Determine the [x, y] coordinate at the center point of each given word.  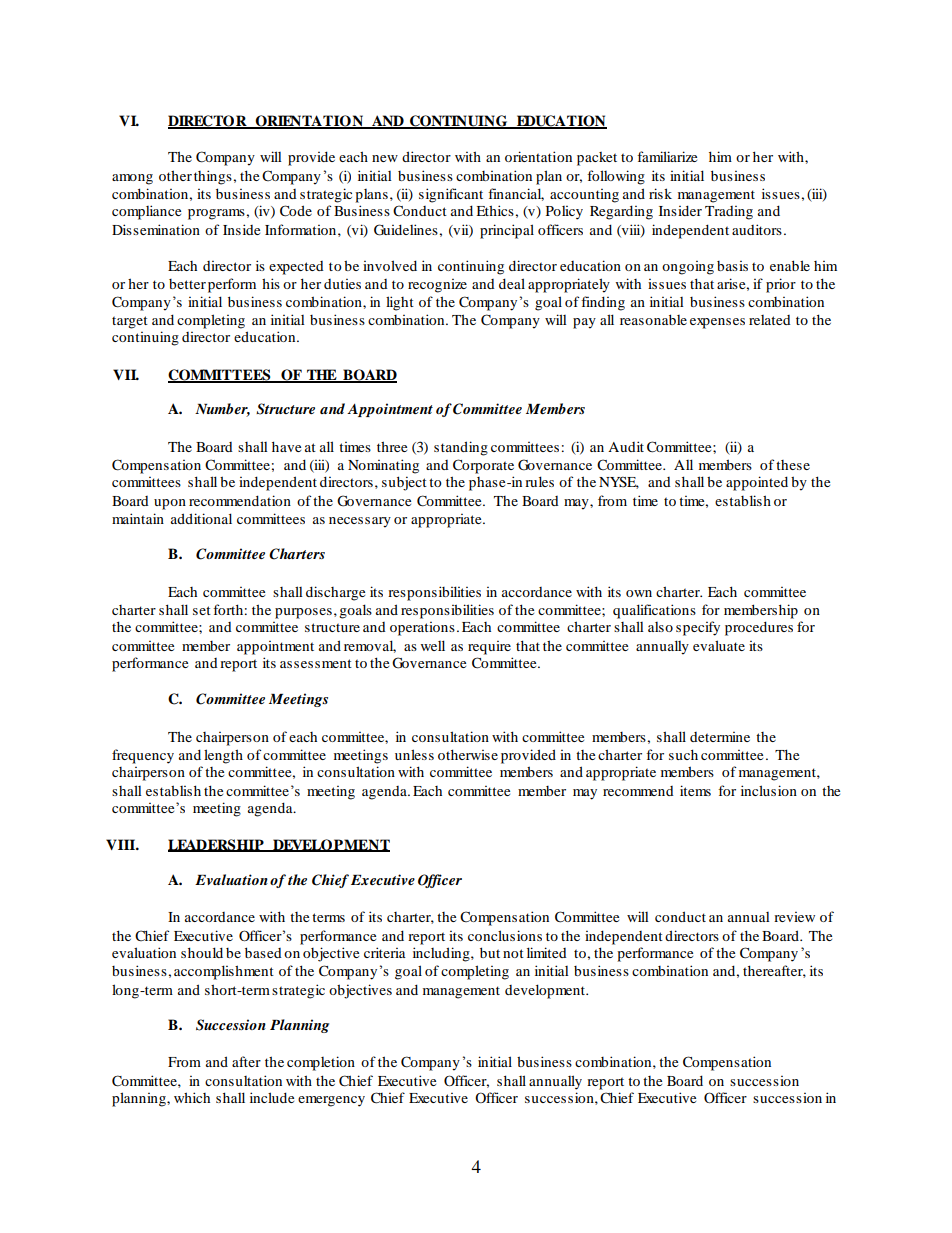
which [192, 1097]
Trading [729, 213]
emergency [331, 1101]
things [214, 177]
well [433, 645]
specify [698, 628]
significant [451, 195]
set [202, 610]
